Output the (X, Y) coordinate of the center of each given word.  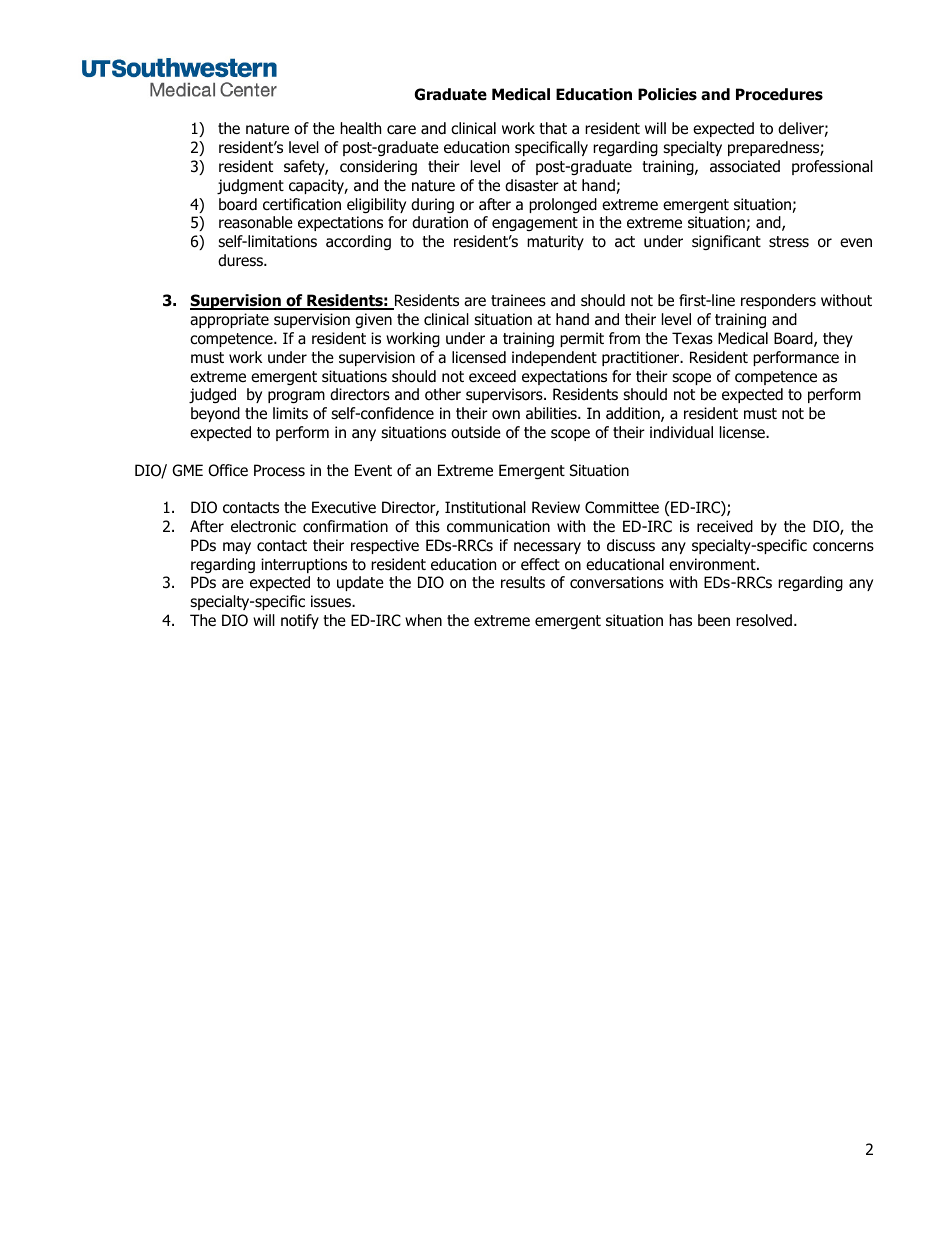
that (553, 128)
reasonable (256, 222)
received (725, 526)
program (296, 397)
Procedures (779, 94)
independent (554, 358)
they (838, 339)
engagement (535, 224)
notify (300, 621)
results (523, 582)
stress (789, 242)
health (360, 128)
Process (279, 470)
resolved (764, 620)
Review (556, 507)
